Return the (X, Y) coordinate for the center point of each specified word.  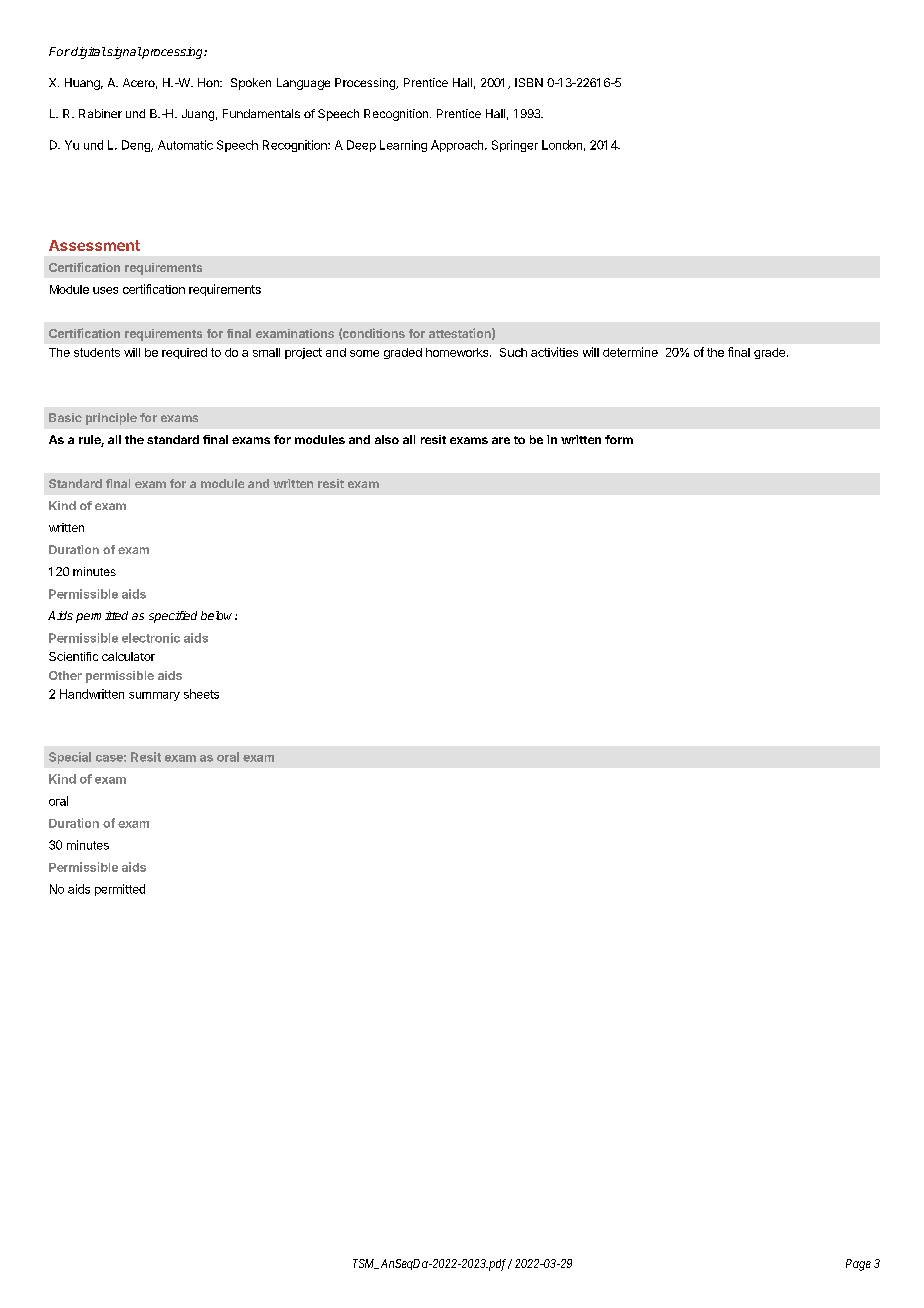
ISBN (529, 82)
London (562, 145)
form (619, 439)
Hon (209, 82)
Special (70, 758)
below (218, 615)
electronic (151, 638)
